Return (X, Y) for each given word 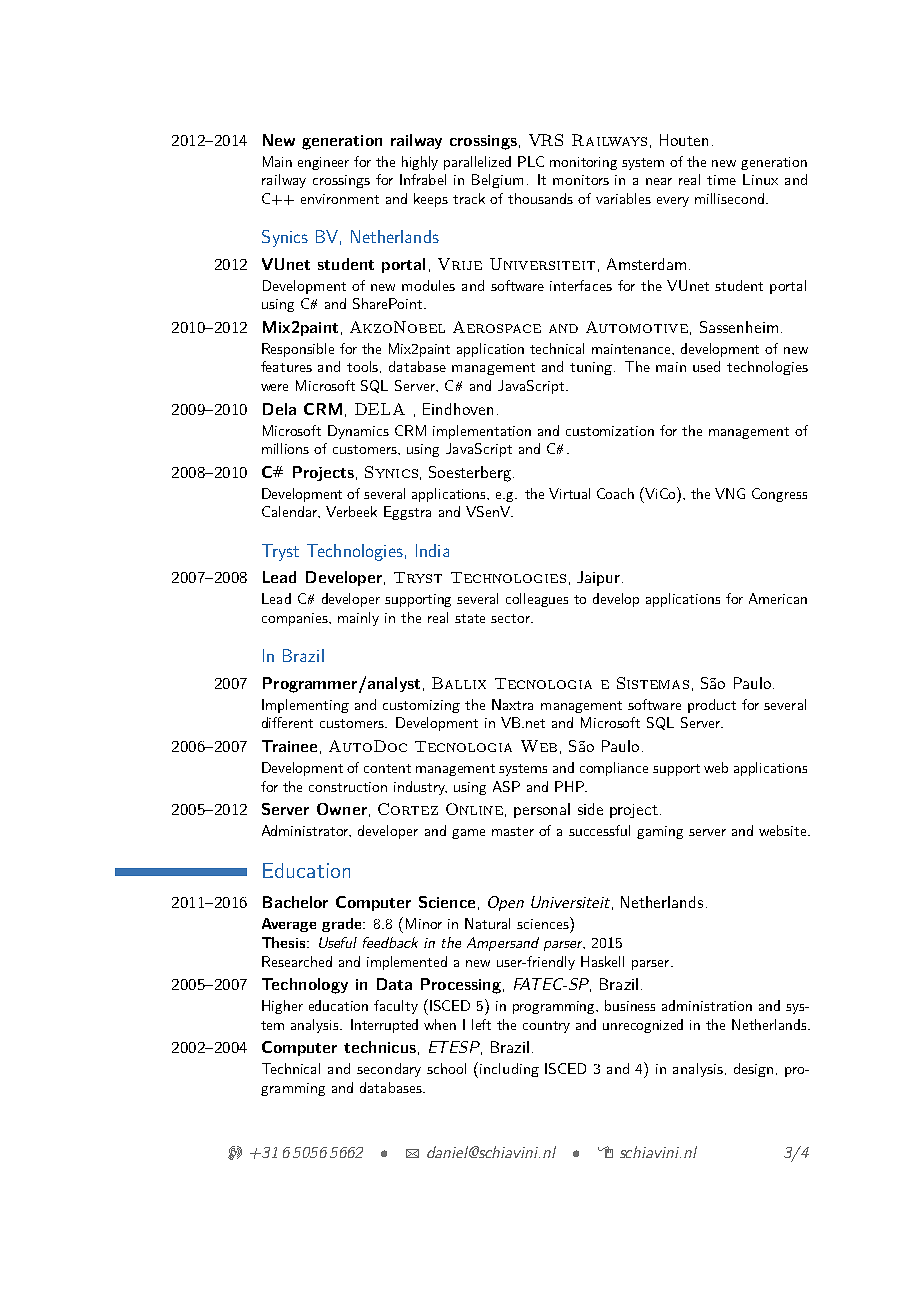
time (721, 180)
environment (340, 199)
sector (511, 618)
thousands (540, 198)
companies (296, 619)
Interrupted (384, 1026)
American (778, 598)
